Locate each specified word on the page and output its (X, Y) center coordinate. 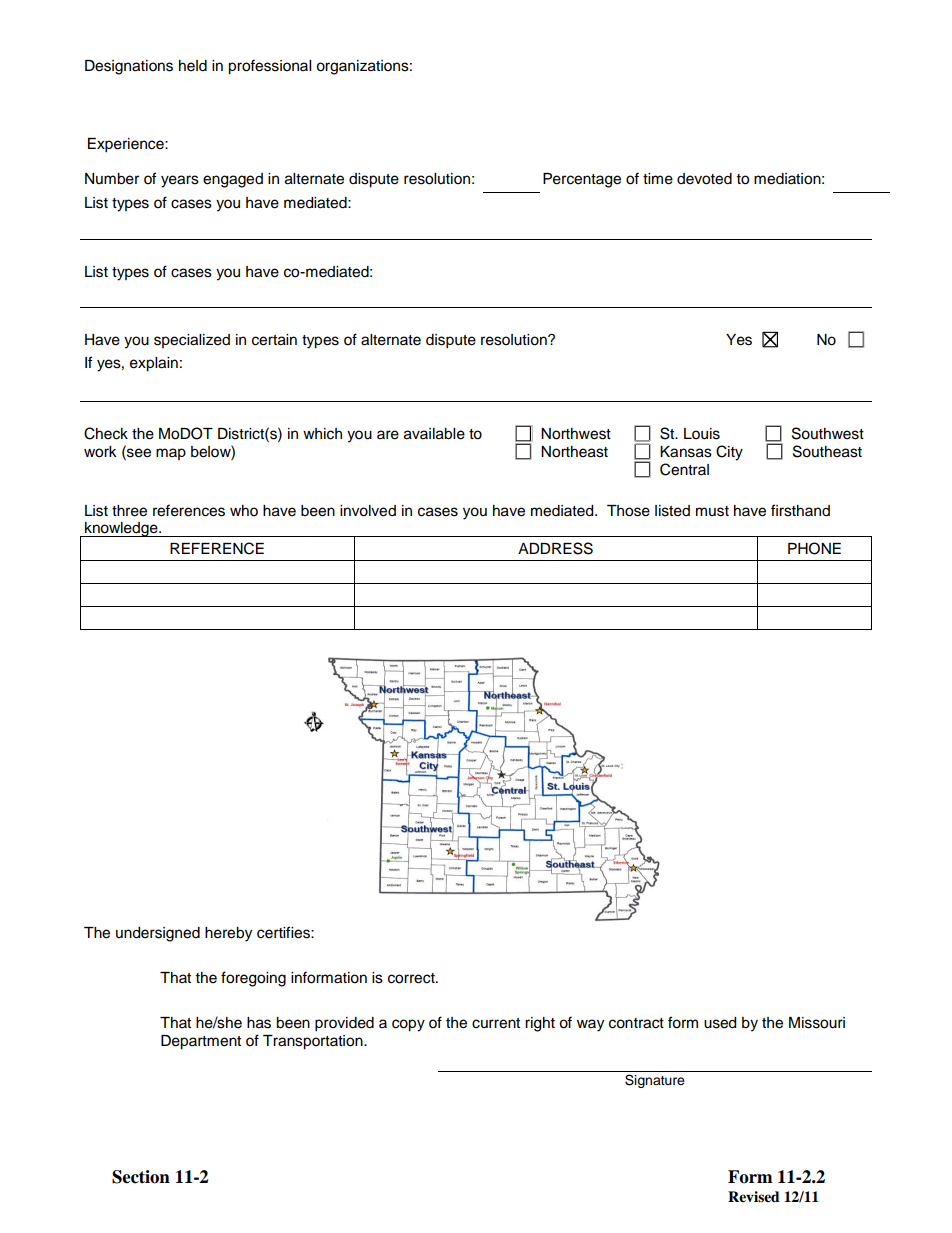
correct (412, 978)
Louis (702, 434)
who (244, 511)
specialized (192, 341)
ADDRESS (555, 548)
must (712, 511)
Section (141, 1177)
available (434, 434)
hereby (228, 934)
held (193, 66)
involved (368, 511)
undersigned (158, 934)
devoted (704, 179)
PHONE (814, 548)
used (720, 1023)
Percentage (582, 180)
